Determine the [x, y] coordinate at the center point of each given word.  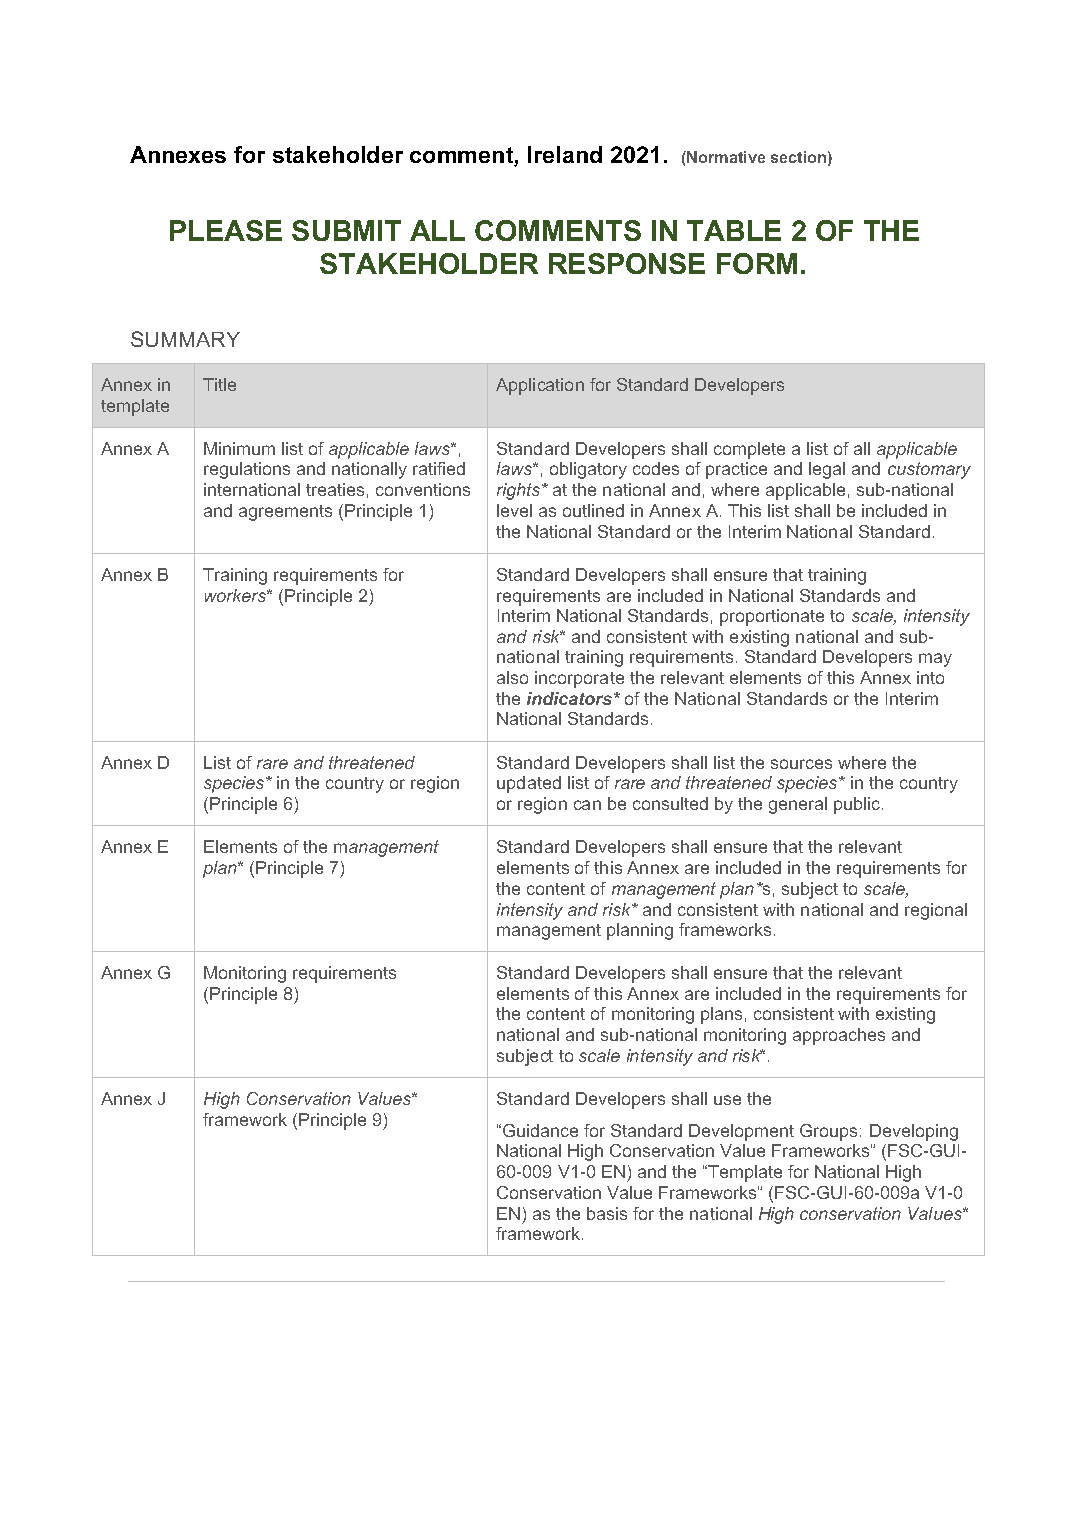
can [587, 805]
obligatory [588, 470]
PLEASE [226, 230]
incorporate [579, 679]
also [512, 677]
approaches [839, 1036]
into [930, 677]
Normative [726, 157]
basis [607, 1213]
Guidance [540, 1130]
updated [529, 784]
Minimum [239, 448]
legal [827, 470]
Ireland [565, 154]
